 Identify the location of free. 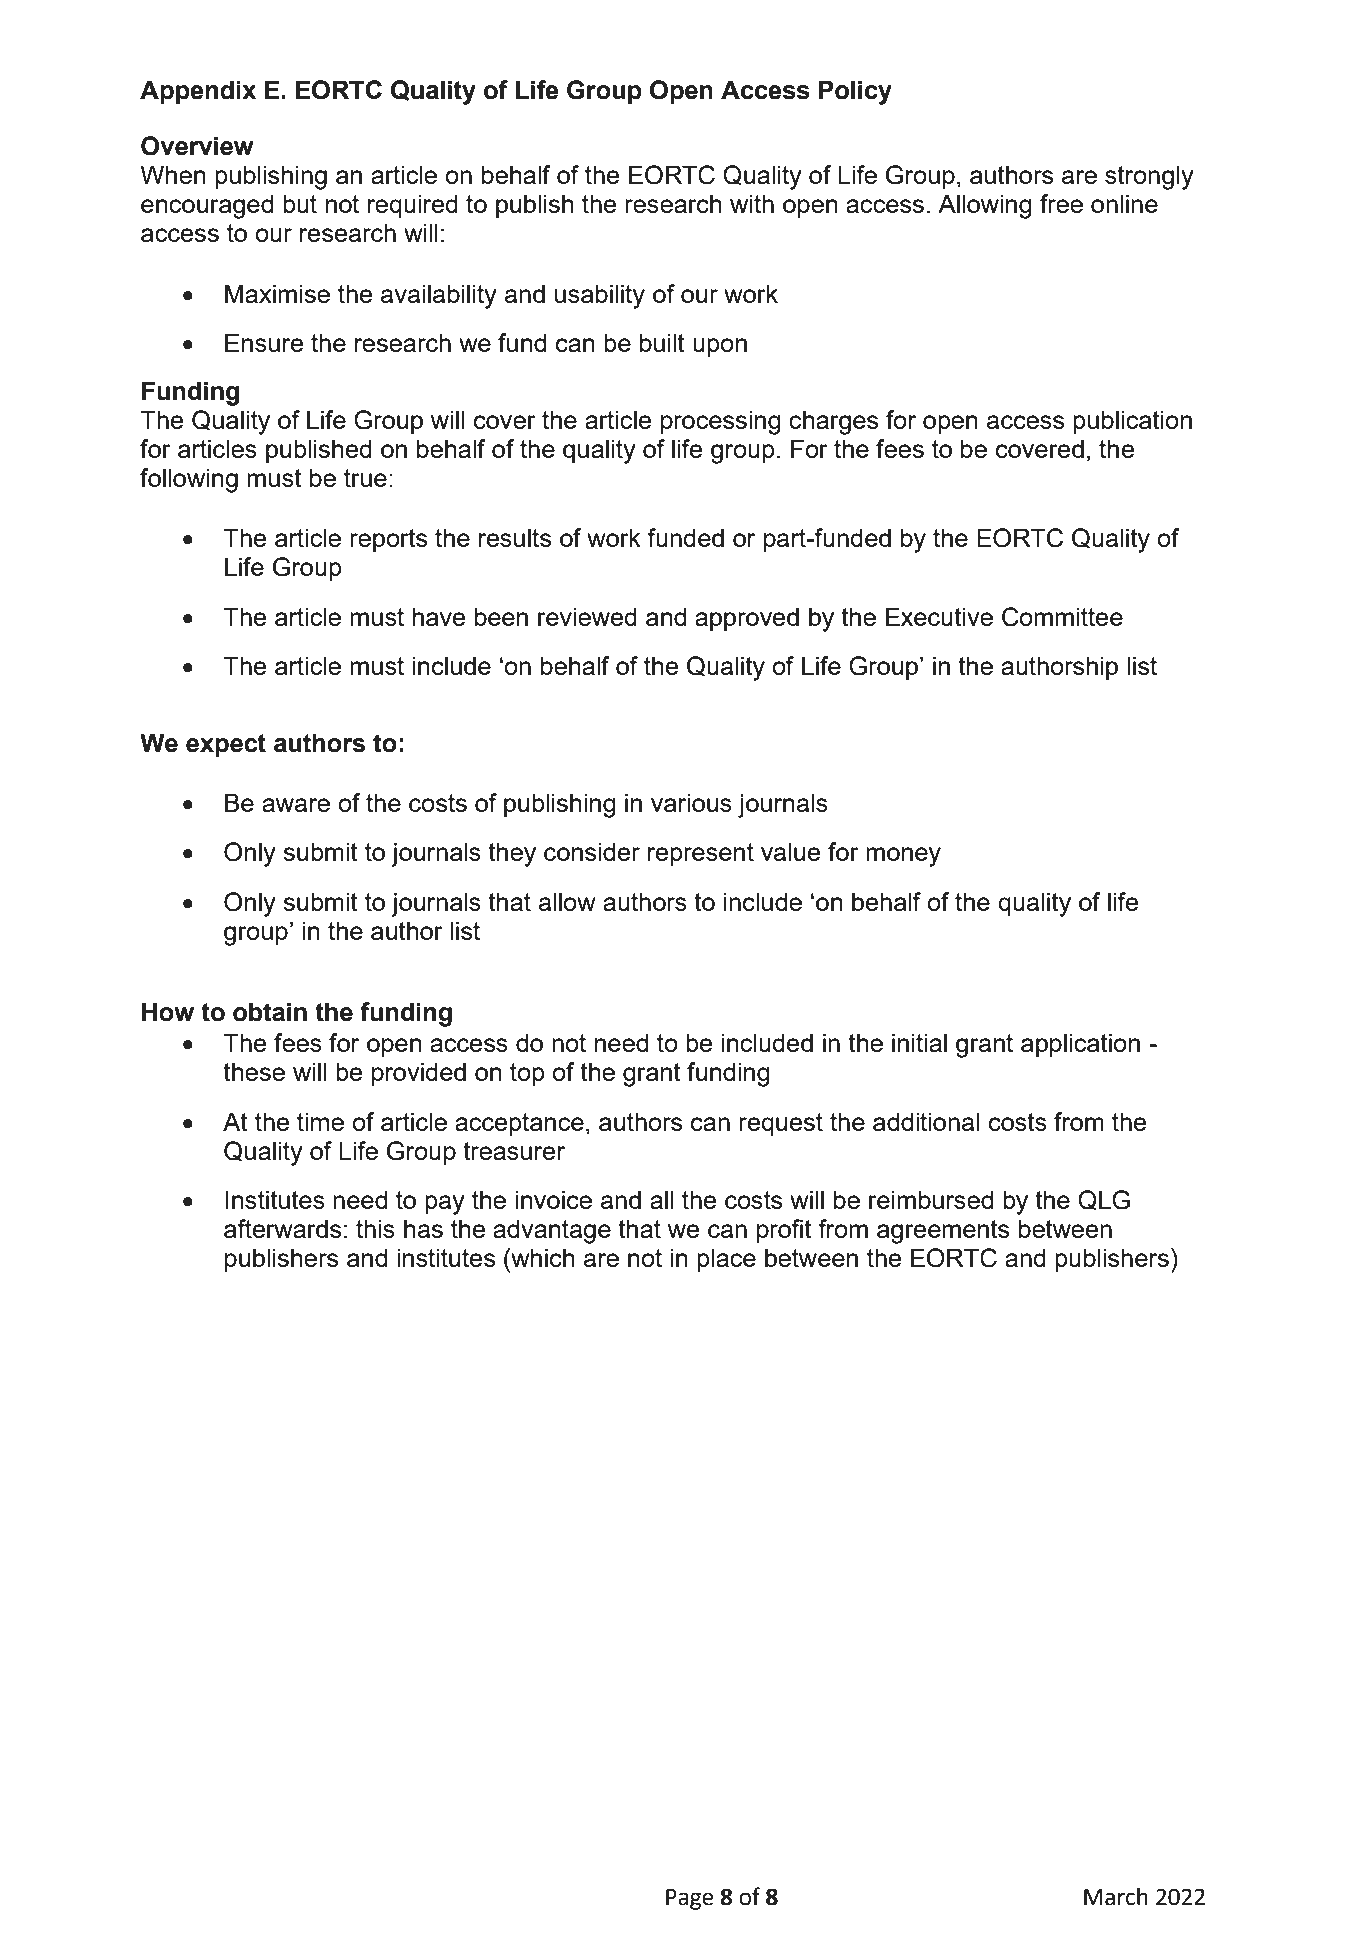
(1061, 203).
